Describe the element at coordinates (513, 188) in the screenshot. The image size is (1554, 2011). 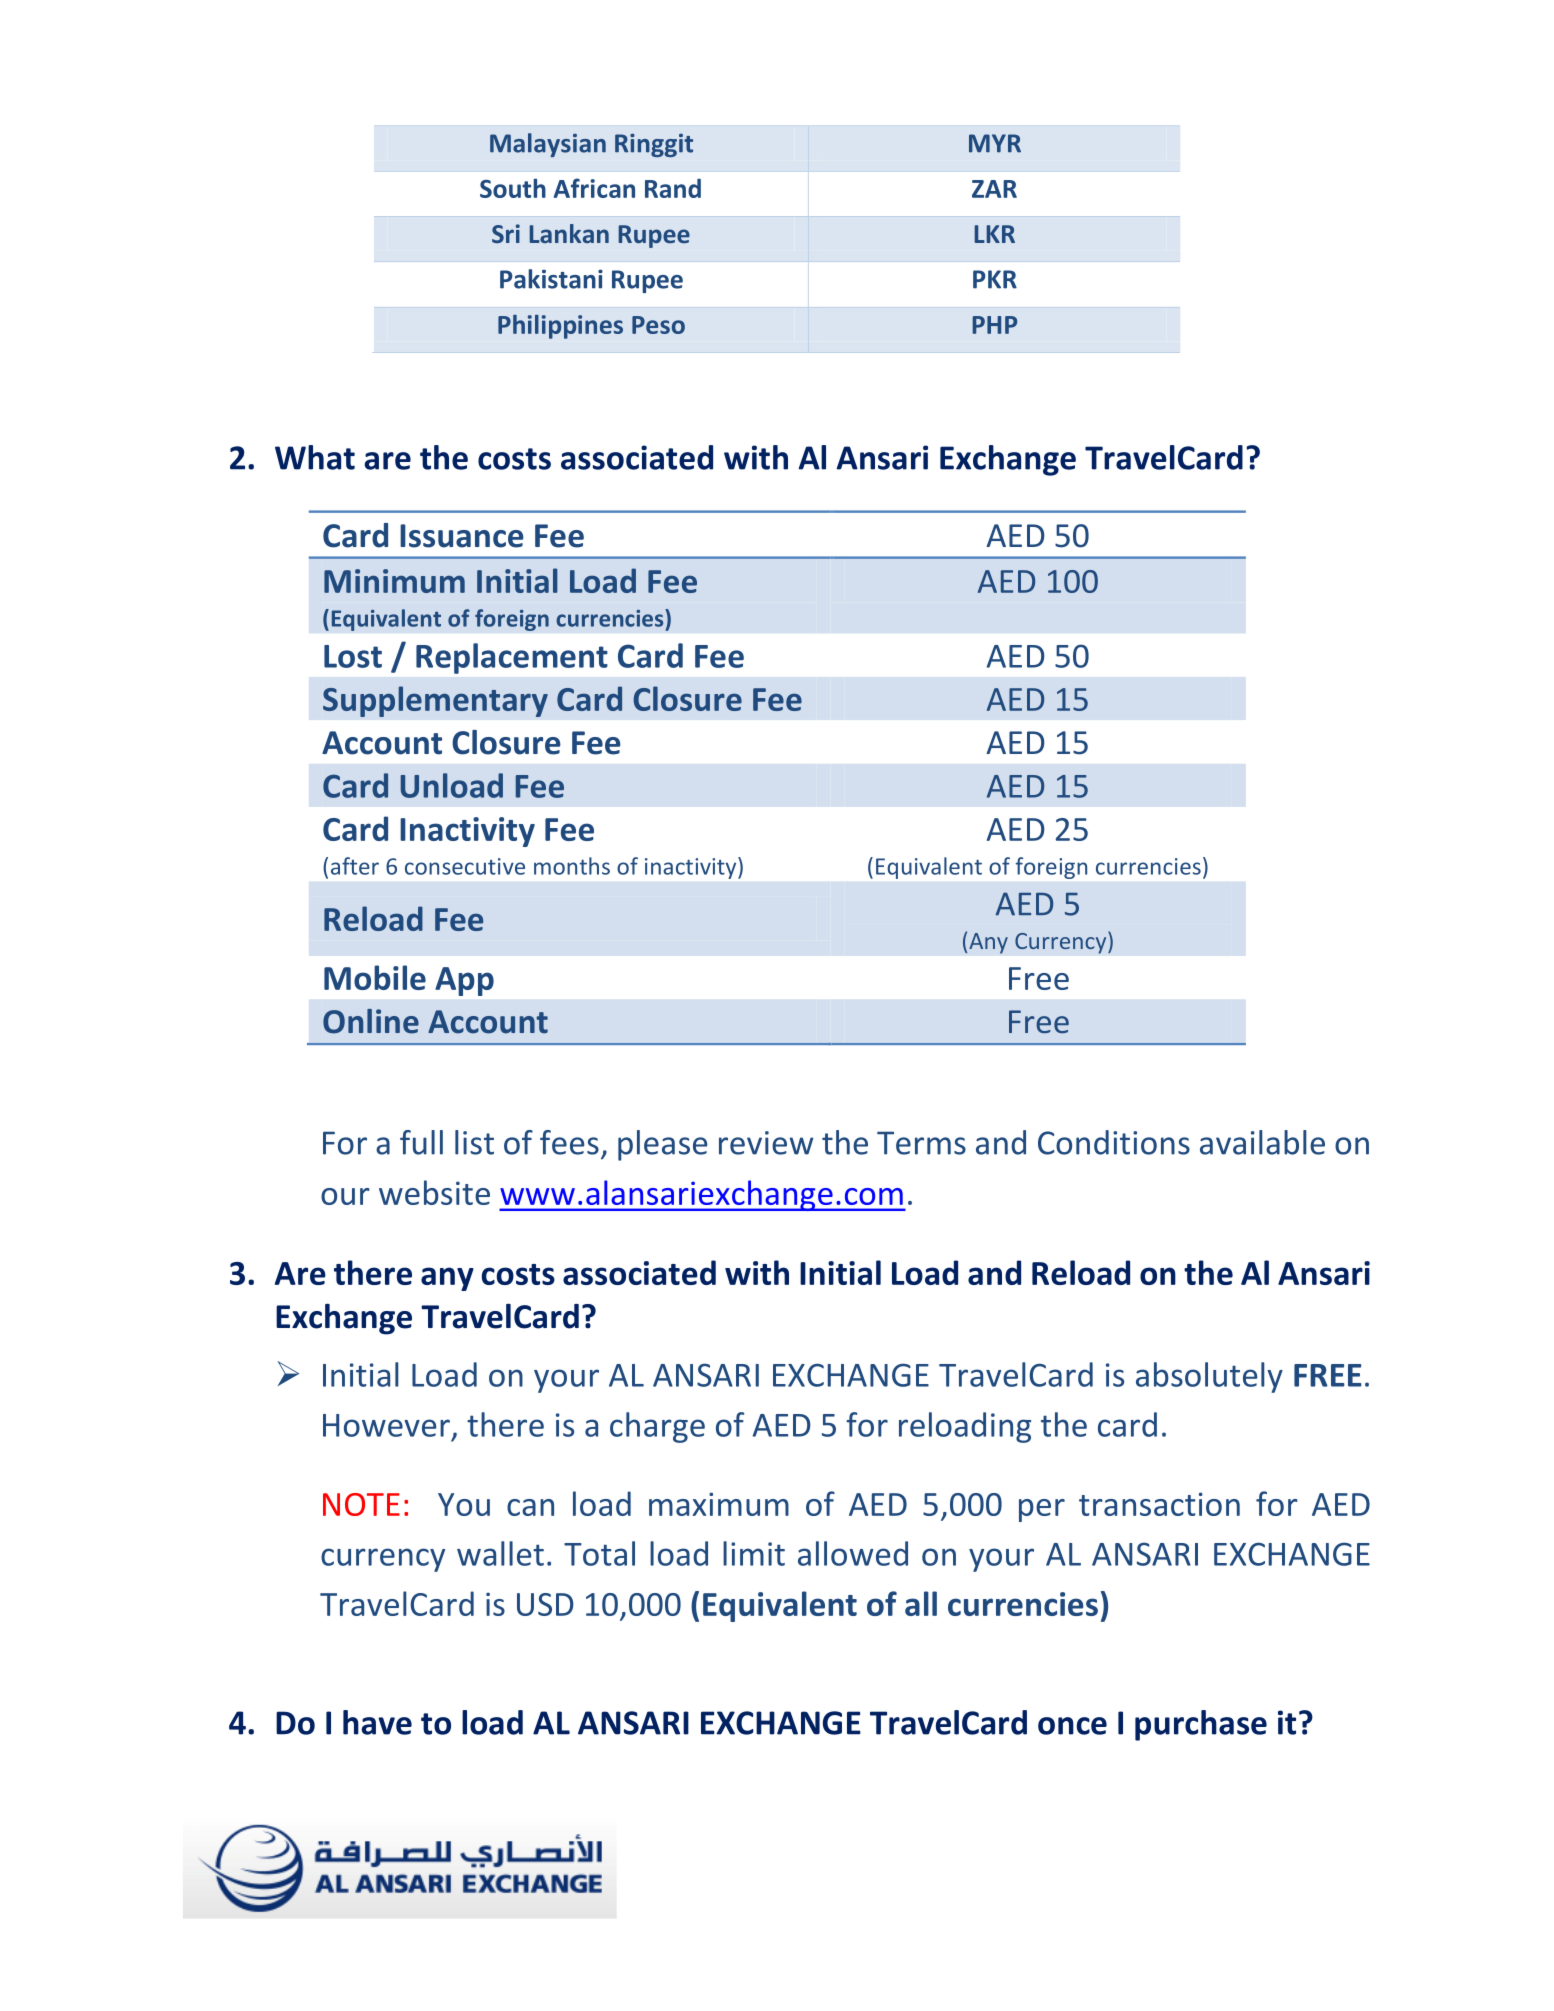
I see `South` at that location.
